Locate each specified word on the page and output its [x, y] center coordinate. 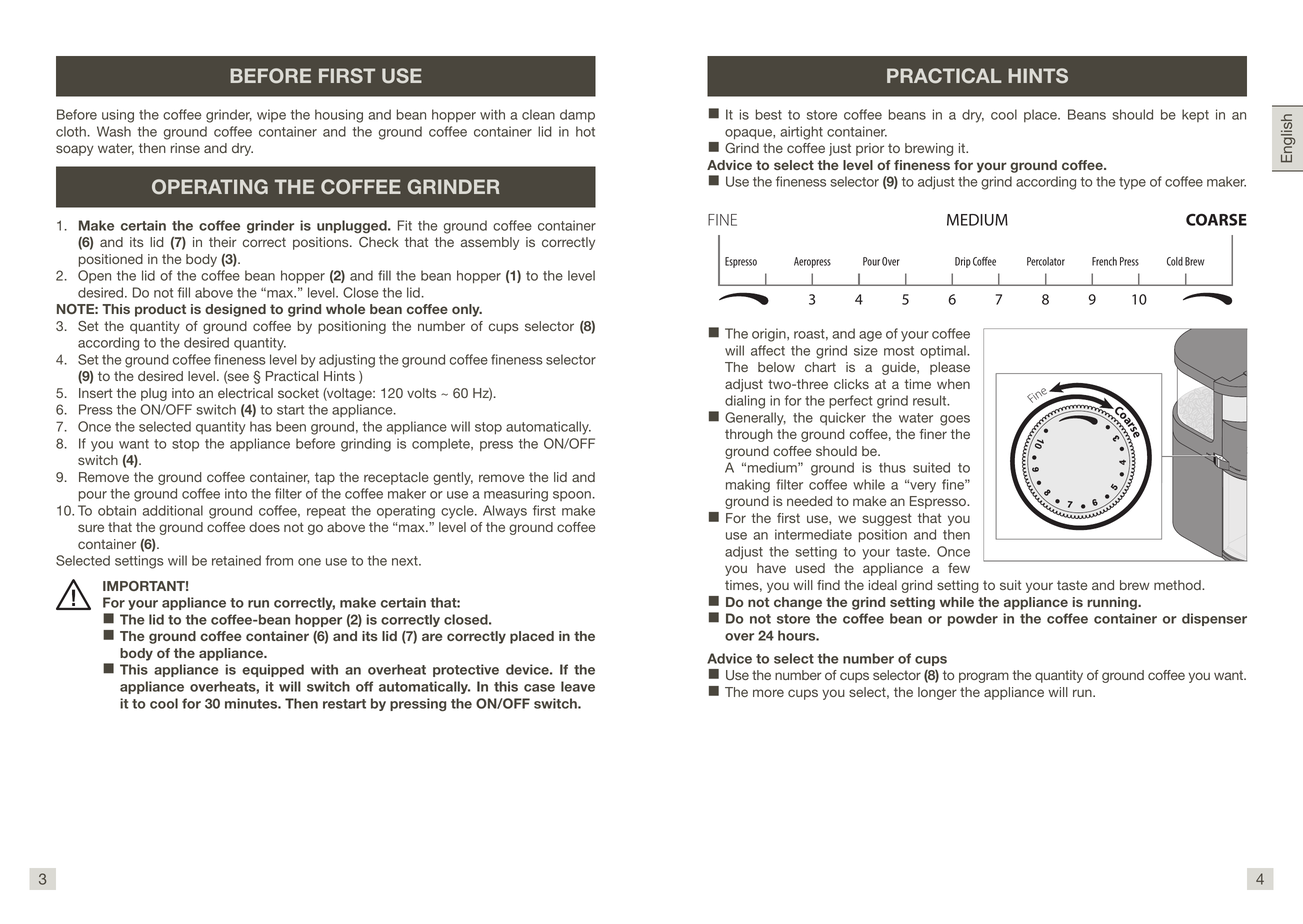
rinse [185, 148]
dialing [745, 402]
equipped [273, 670]
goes [955, 420]
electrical [245, 393]
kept [1195, 115]
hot [585, 131]
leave [578, 686]
